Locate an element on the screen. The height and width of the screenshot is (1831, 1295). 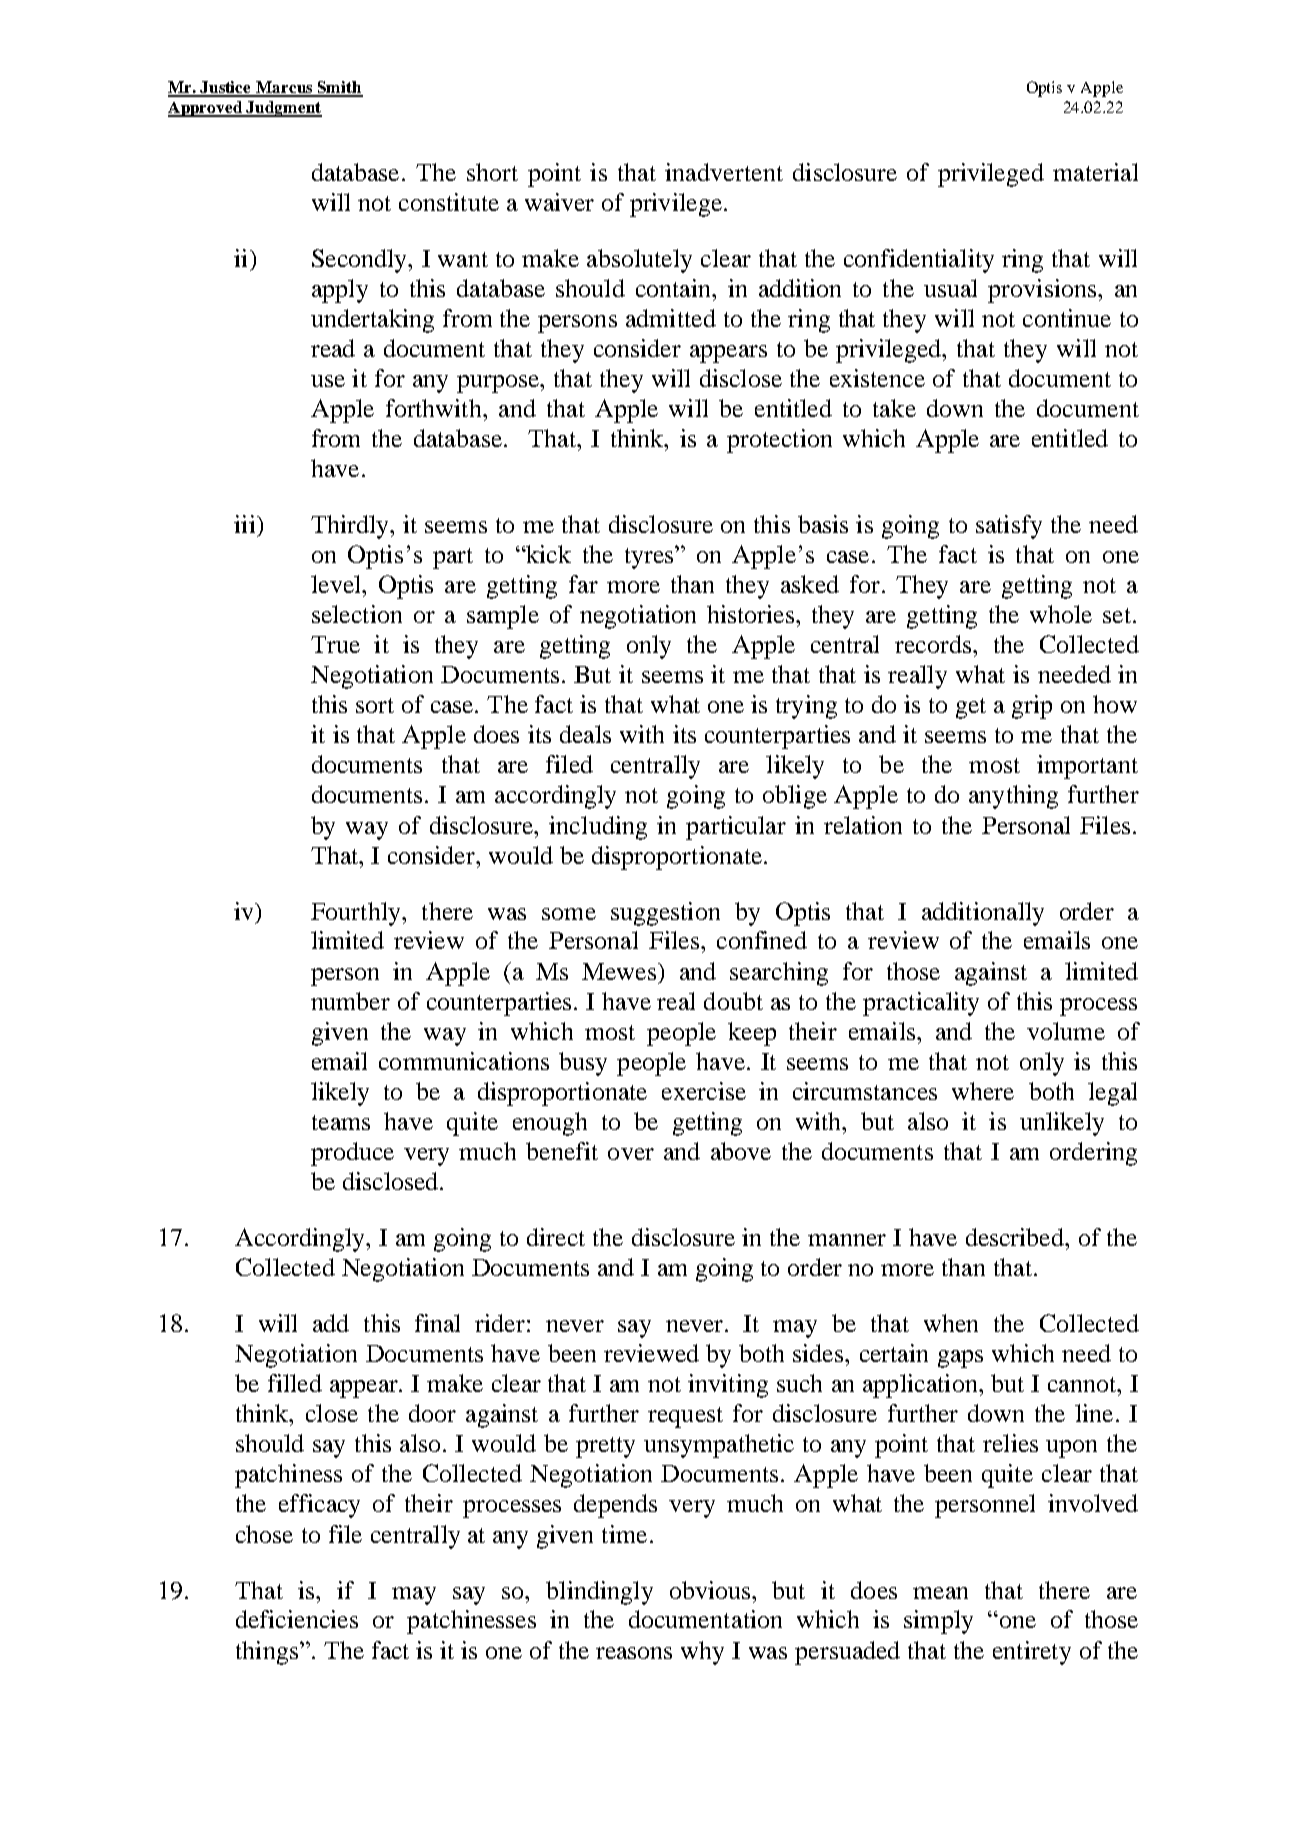
deficiencies is located at coordinates (297, 1619).
